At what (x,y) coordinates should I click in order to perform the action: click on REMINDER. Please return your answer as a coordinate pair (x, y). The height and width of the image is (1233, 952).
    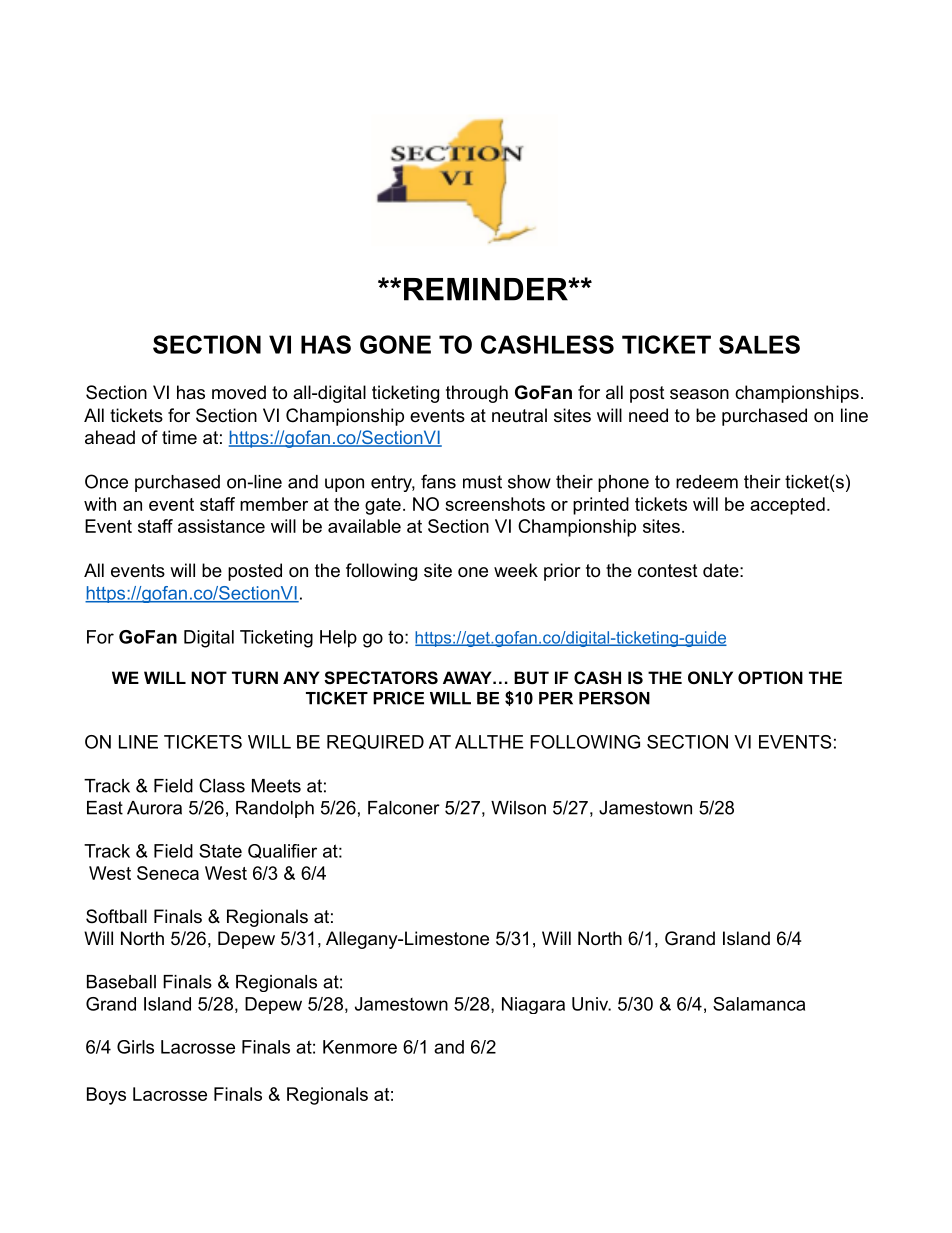
    Looking at the image, I should click on (487, 289).
